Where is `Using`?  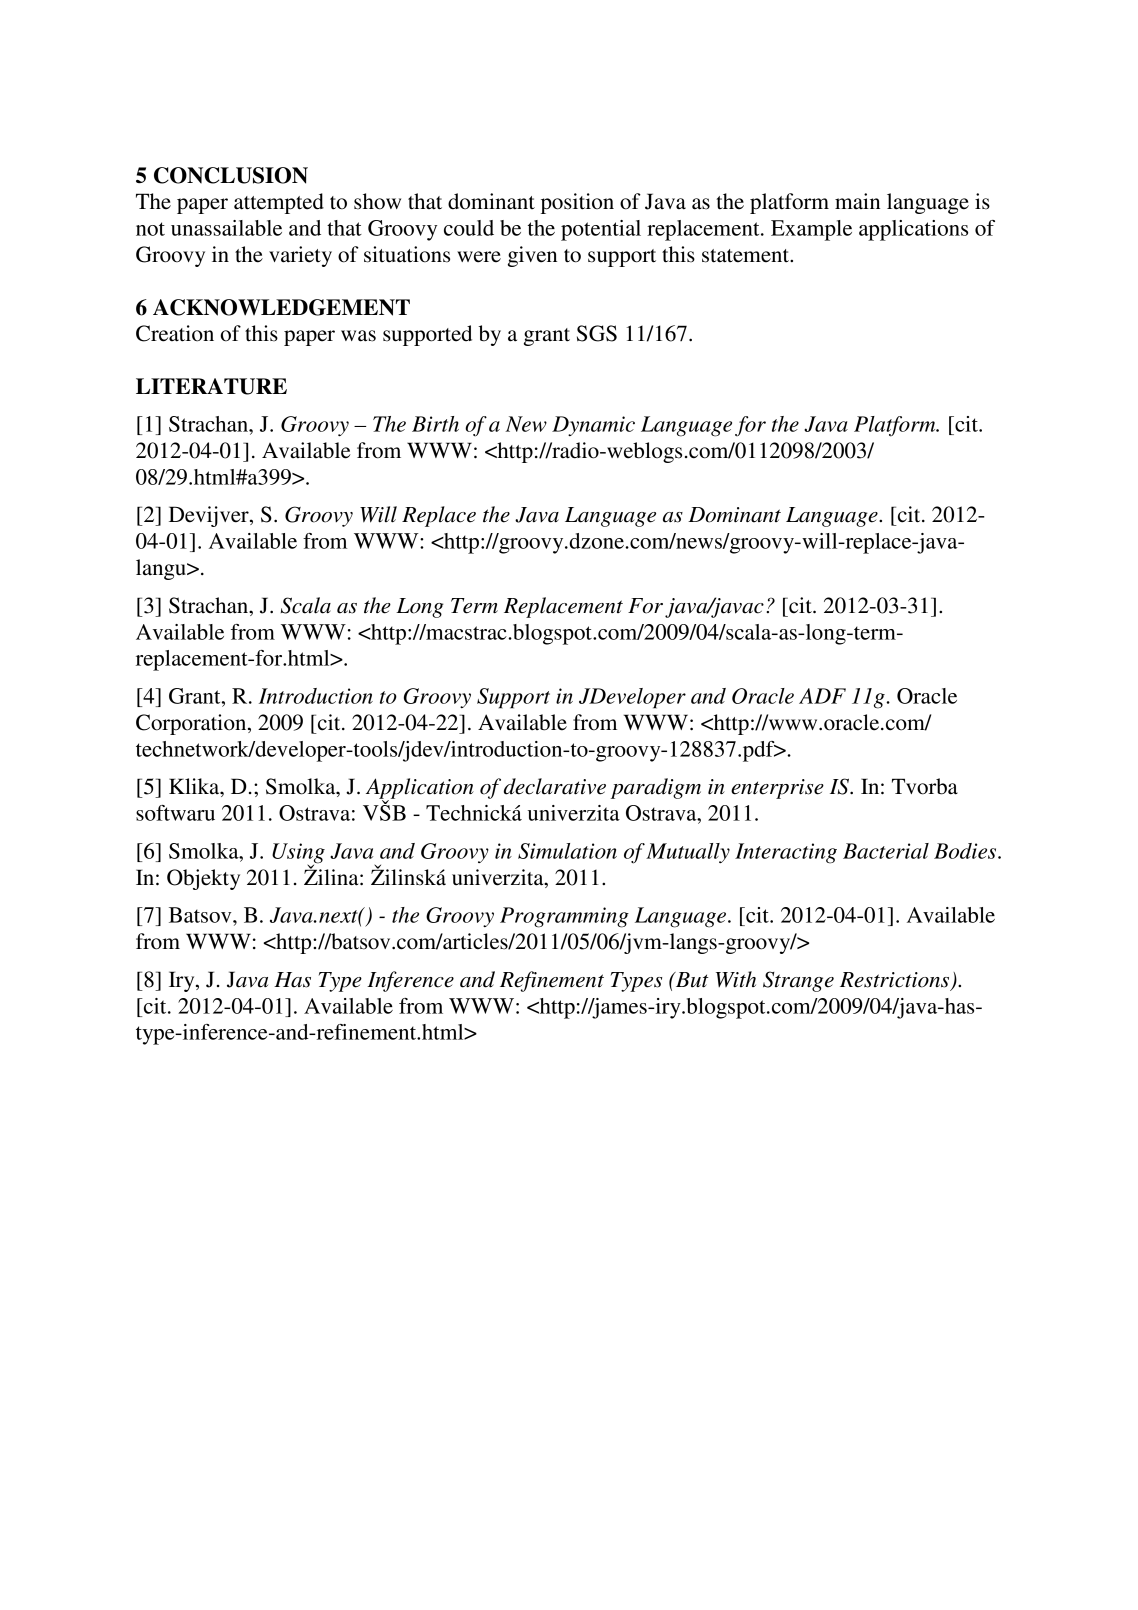
Using is located at coordinates (298, 854).
